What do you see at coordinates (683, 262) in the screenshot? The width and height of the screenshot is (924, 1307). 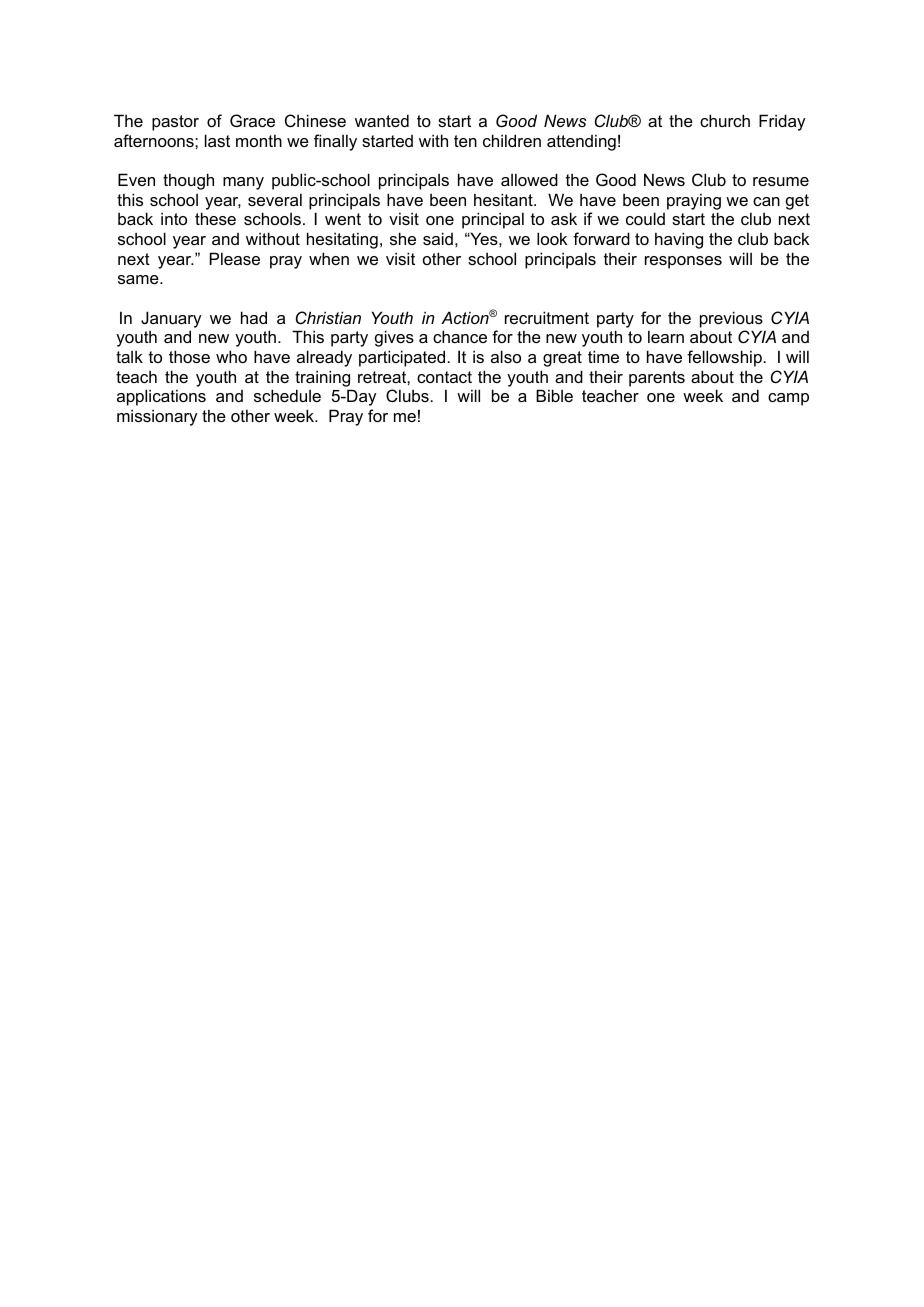 I see `responses` at bounding box center [683, 262].
